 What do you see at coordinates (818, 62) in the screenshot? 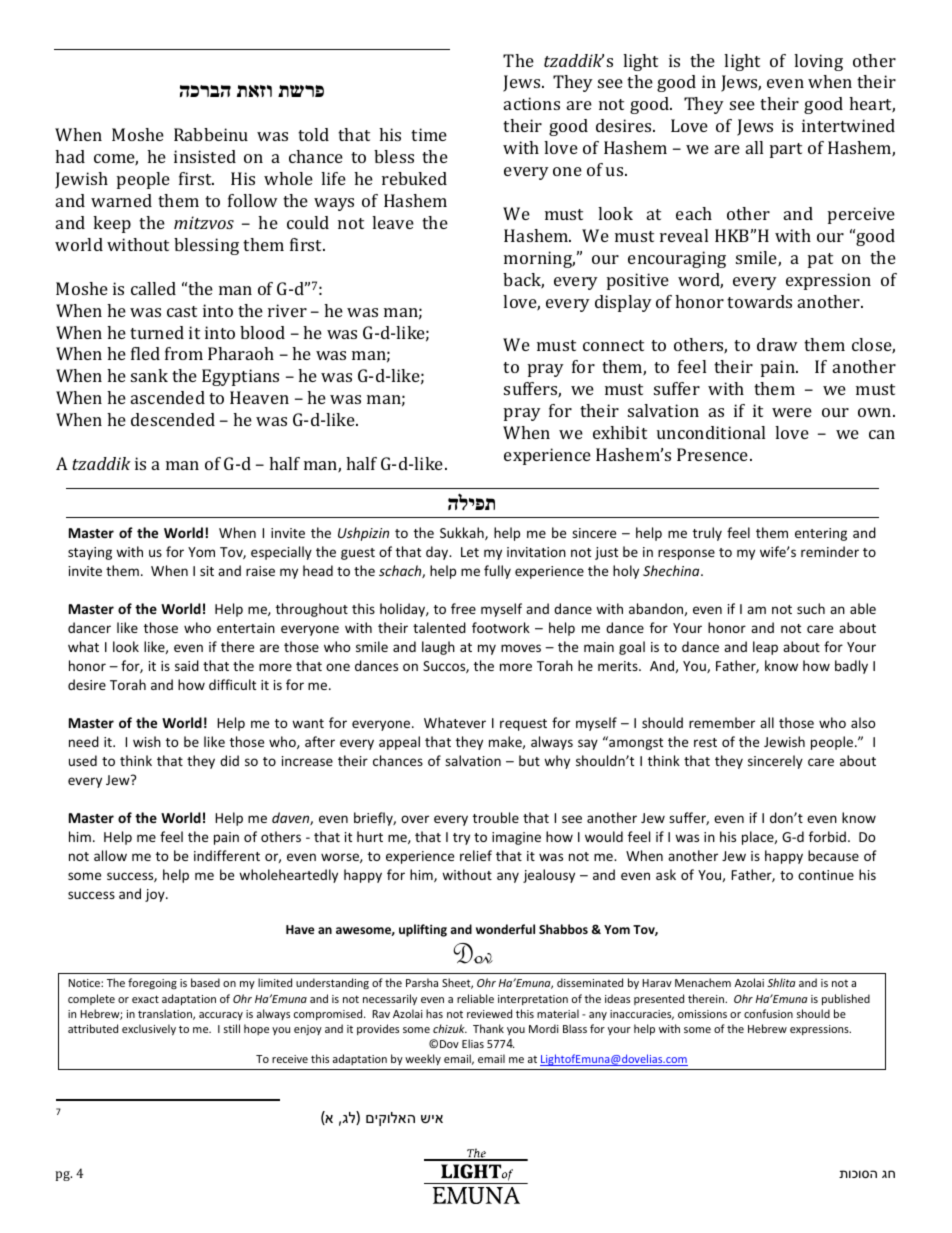
I see `loving` at bounding box center [818, 62].
